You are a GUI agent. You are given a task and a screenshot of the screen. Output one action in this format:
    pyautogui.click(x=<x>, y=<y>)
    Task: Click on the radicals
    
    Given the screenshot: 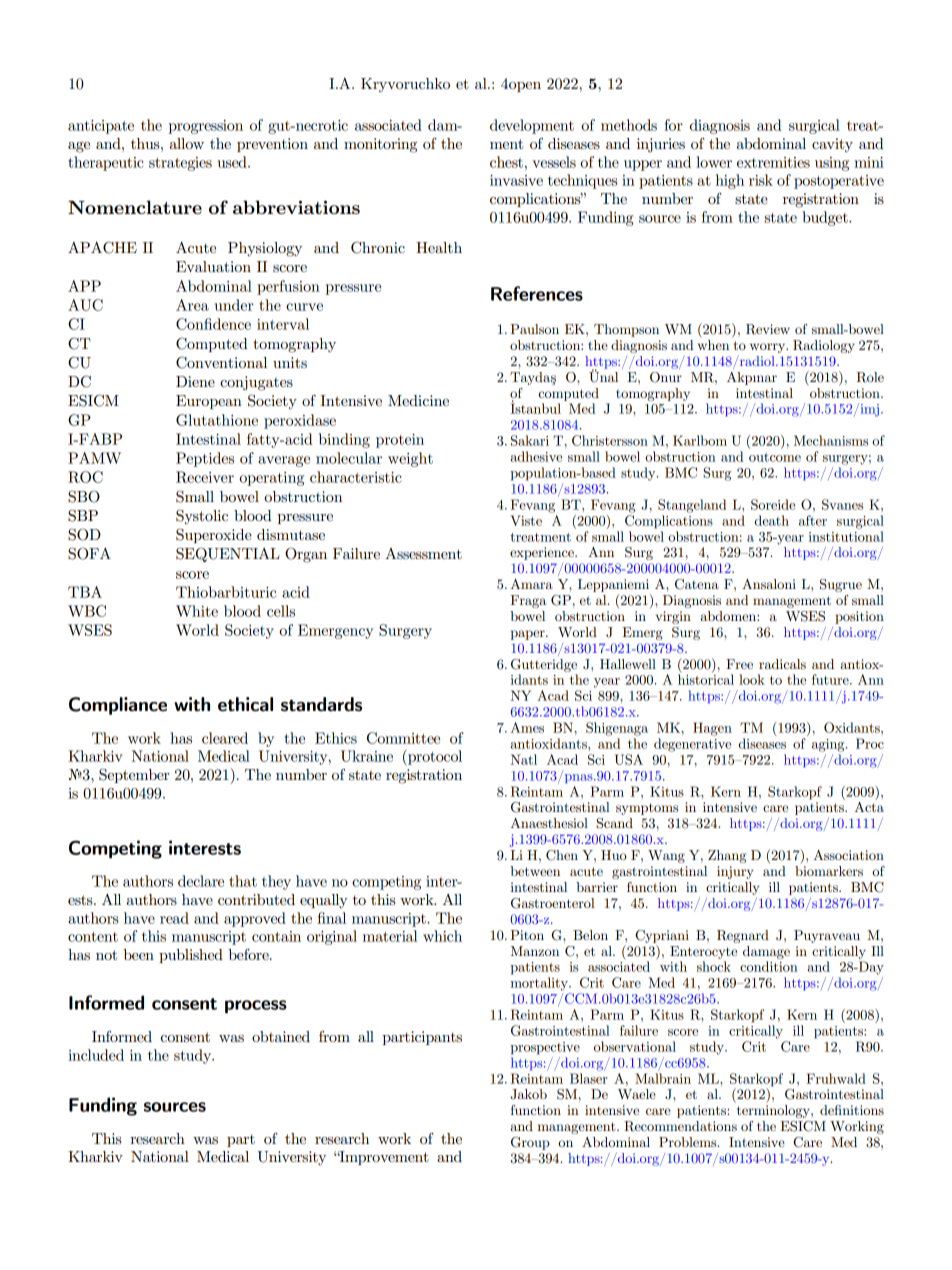 What is the action you would take?
    pyautogui.click(x=782, y=664)
